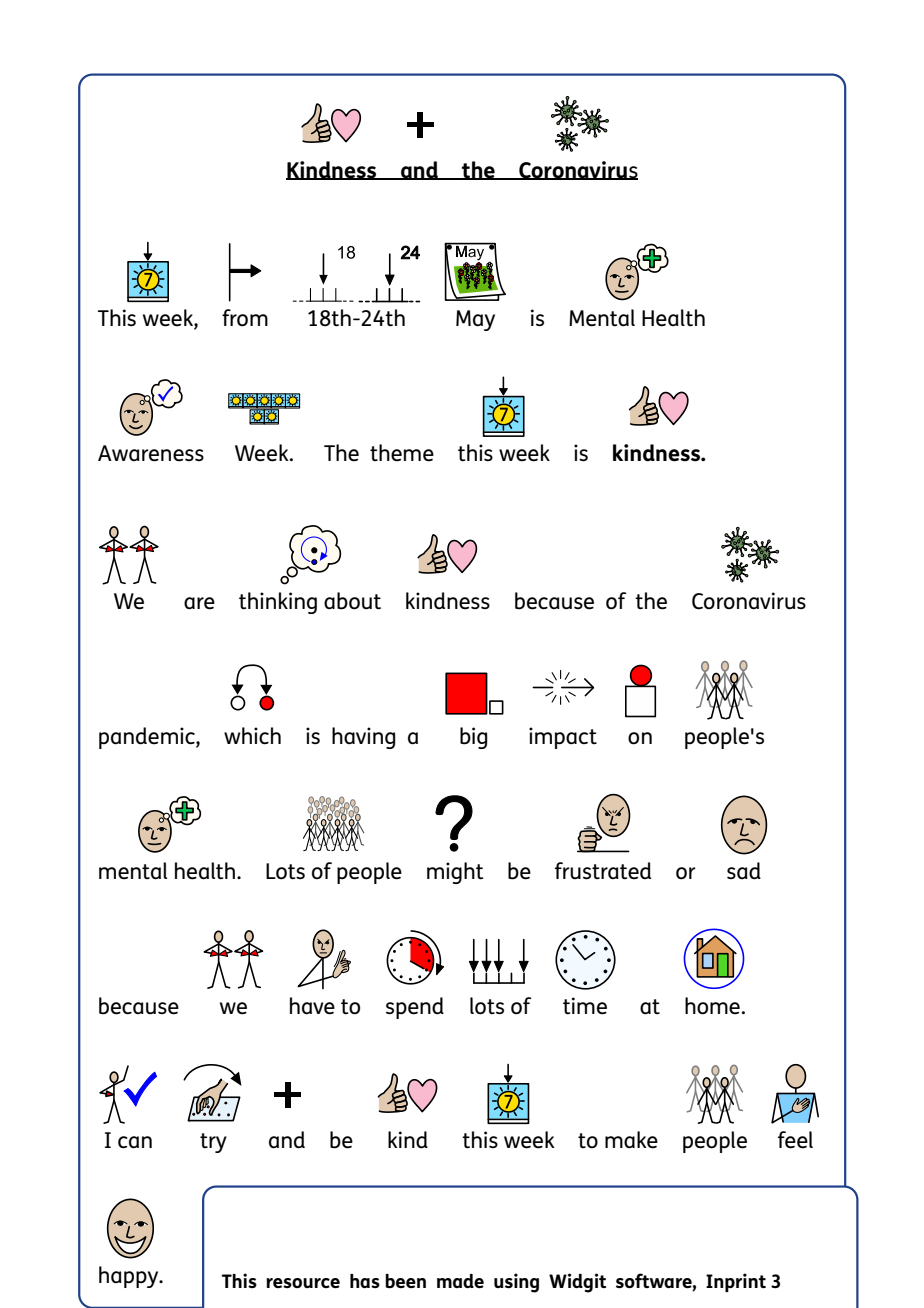  I want to click on from, so click(245, 318).
